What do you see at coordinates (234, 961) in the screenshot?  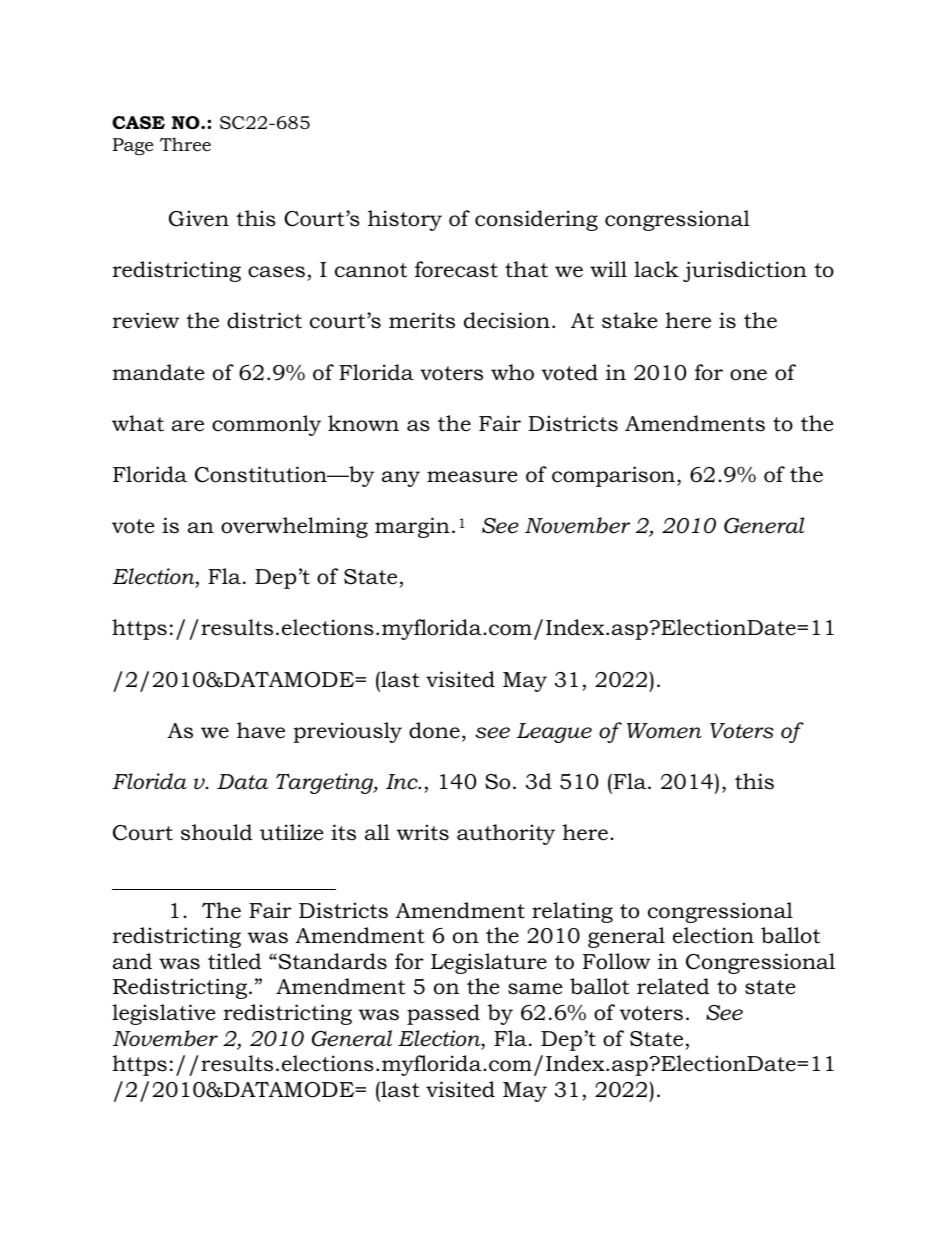 I see `titled` at bounding box center [234, 961].
